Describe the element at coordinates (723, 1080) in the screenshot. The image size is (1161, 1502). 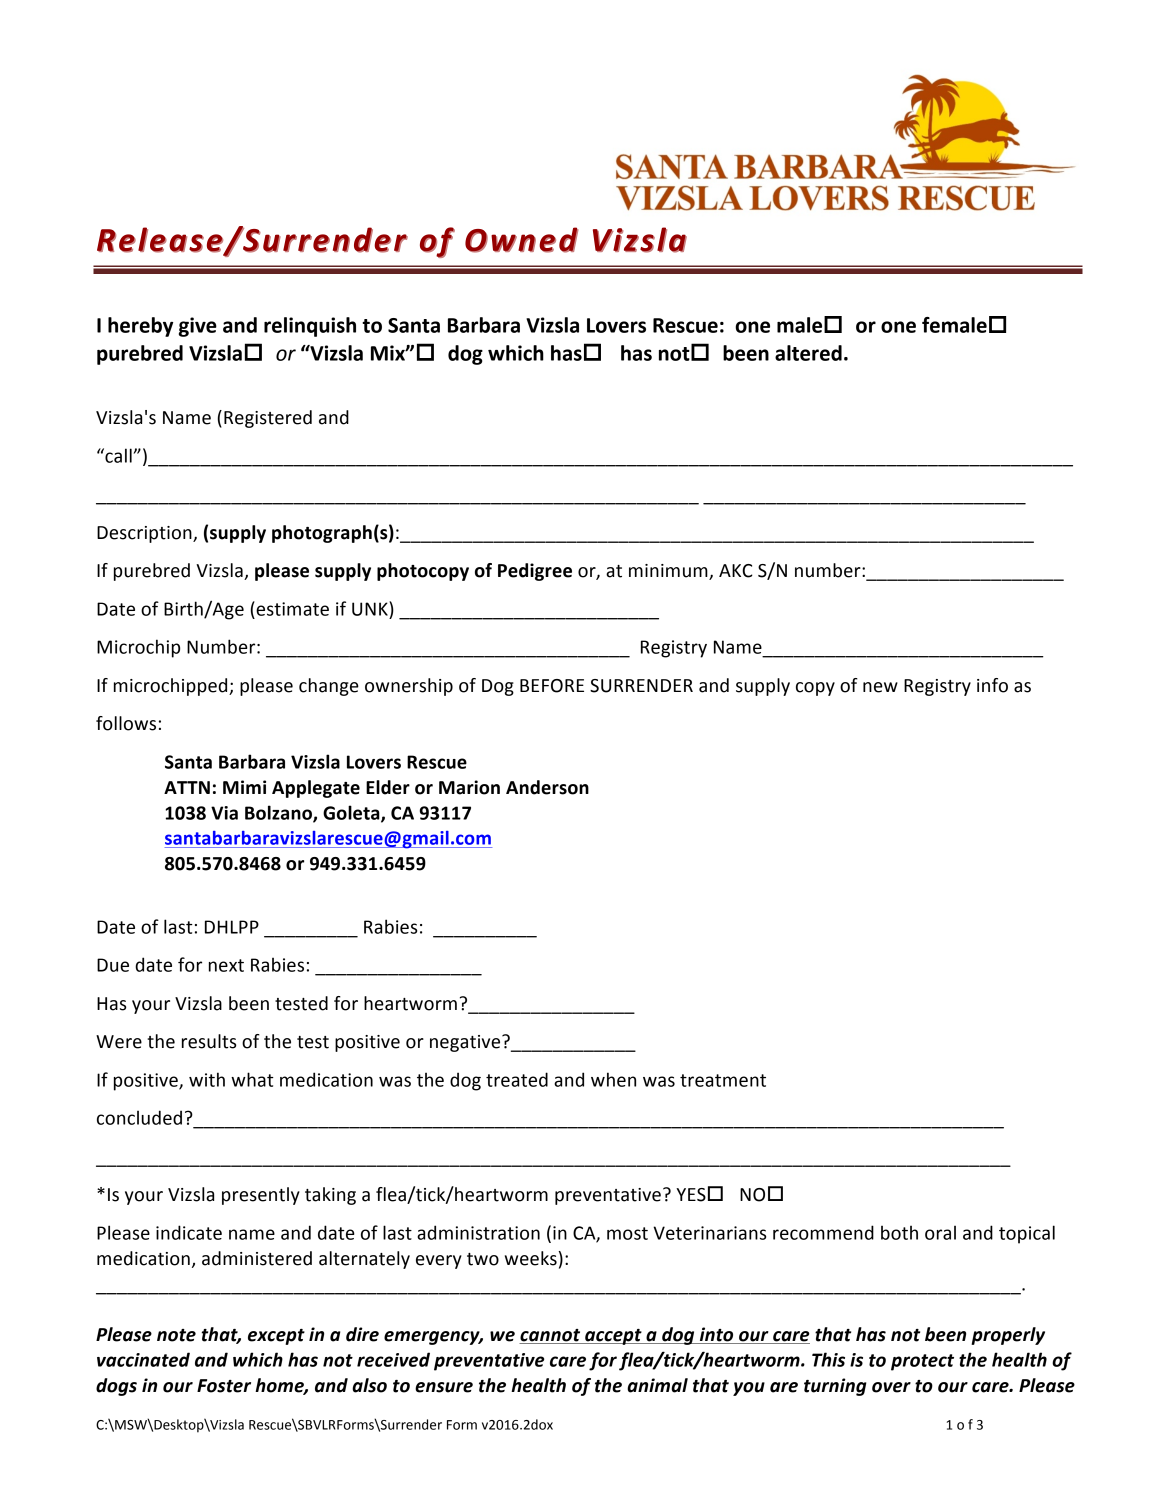
I see `treatment` at that location.
